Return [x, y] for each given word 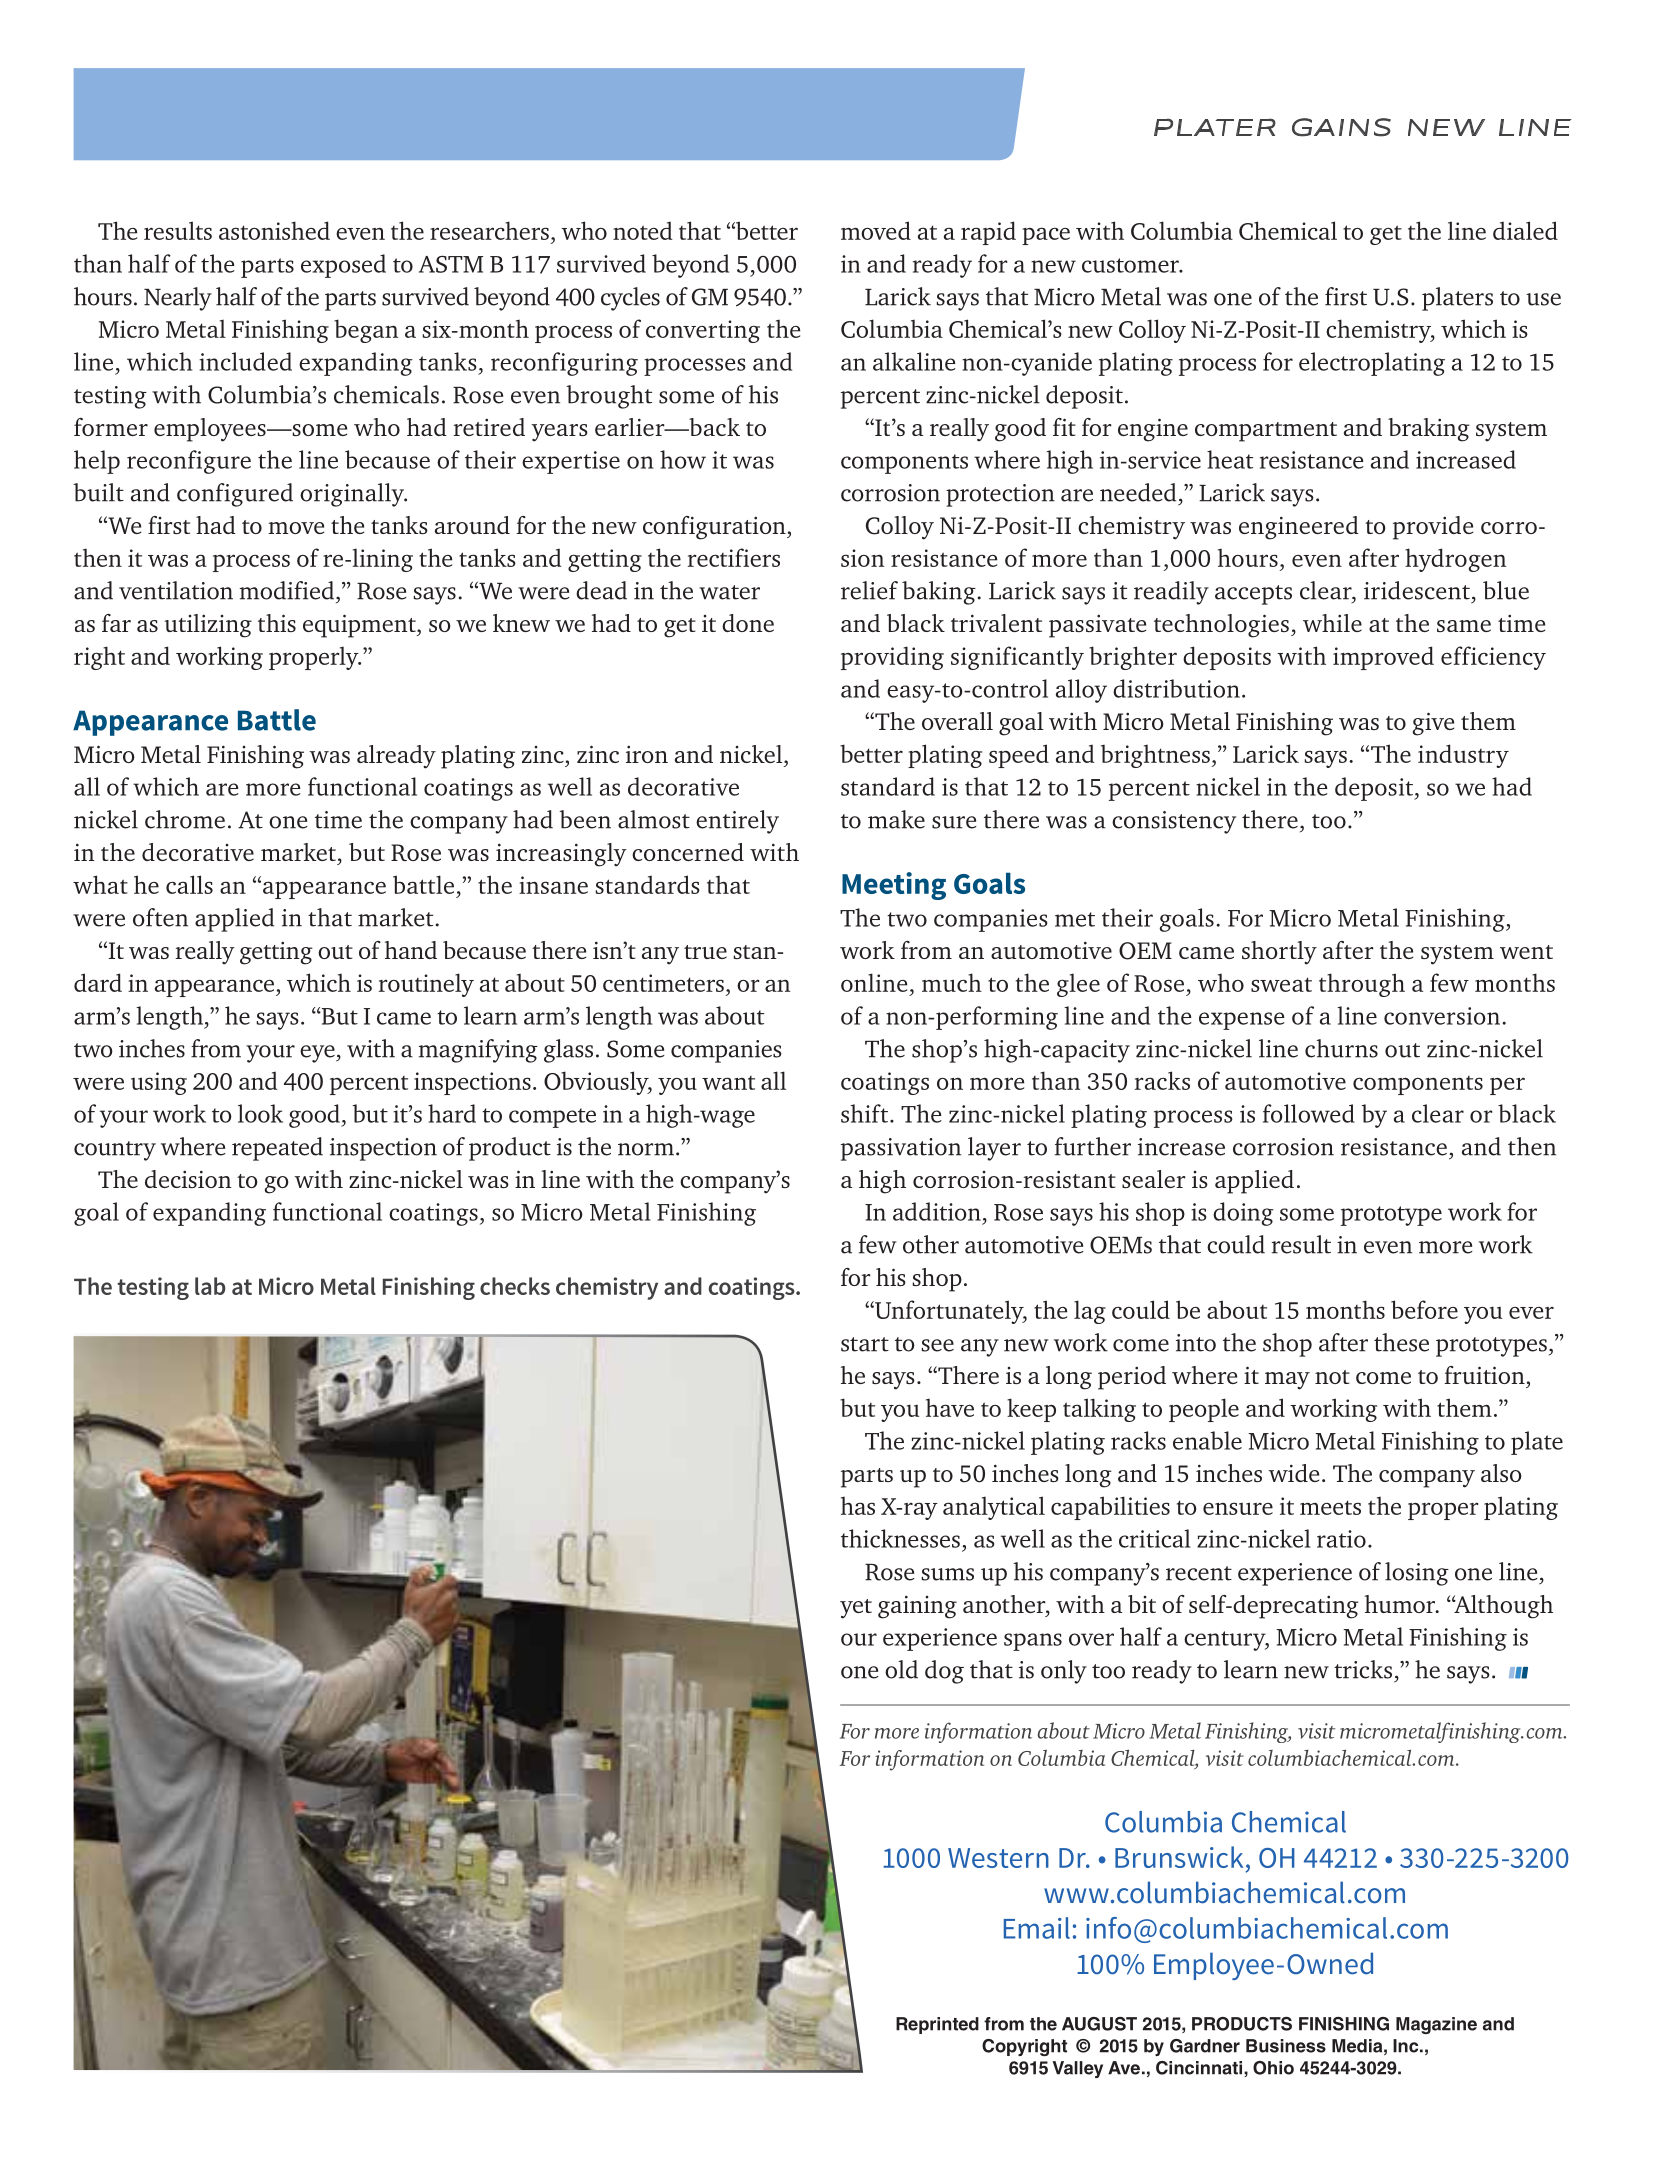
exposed [343, 266]
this [277, 623]
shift [866, 1113]
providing [892, 658]
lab [210, 1286]
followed [1309, 1113]
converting [703, 331]
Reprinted [937, 2025]
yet [856, 1609]
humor [1401, 1604]
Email [1037, 1928]
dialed [1525, 230]
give [1433, 724]
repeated [277, 1149]
